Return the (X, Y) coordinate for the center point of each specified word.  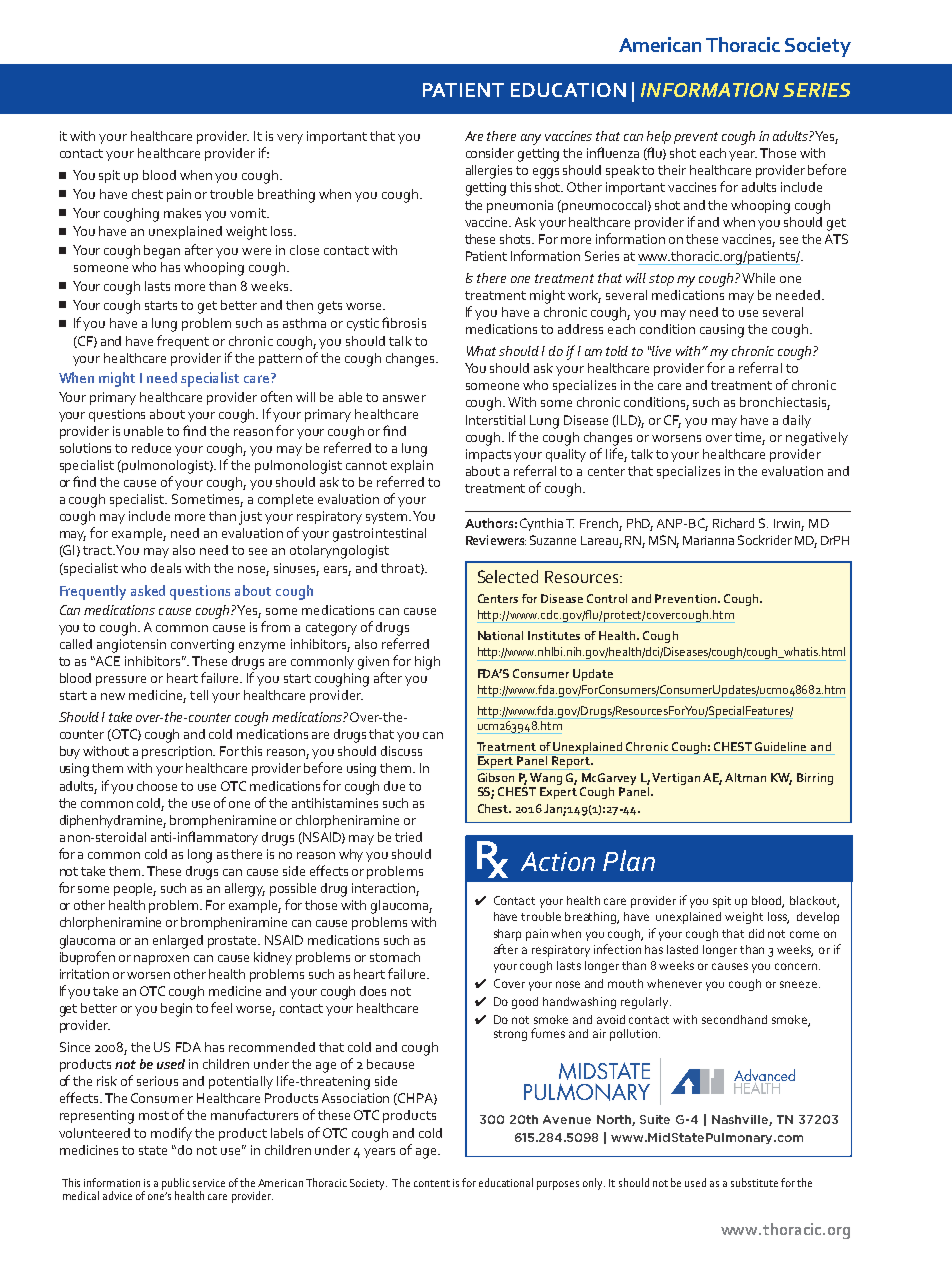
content (432, 1183)
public (176, 1185)
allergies (489, 172)
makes (182, 213)
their (672, 170)
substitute (754, 1182)
